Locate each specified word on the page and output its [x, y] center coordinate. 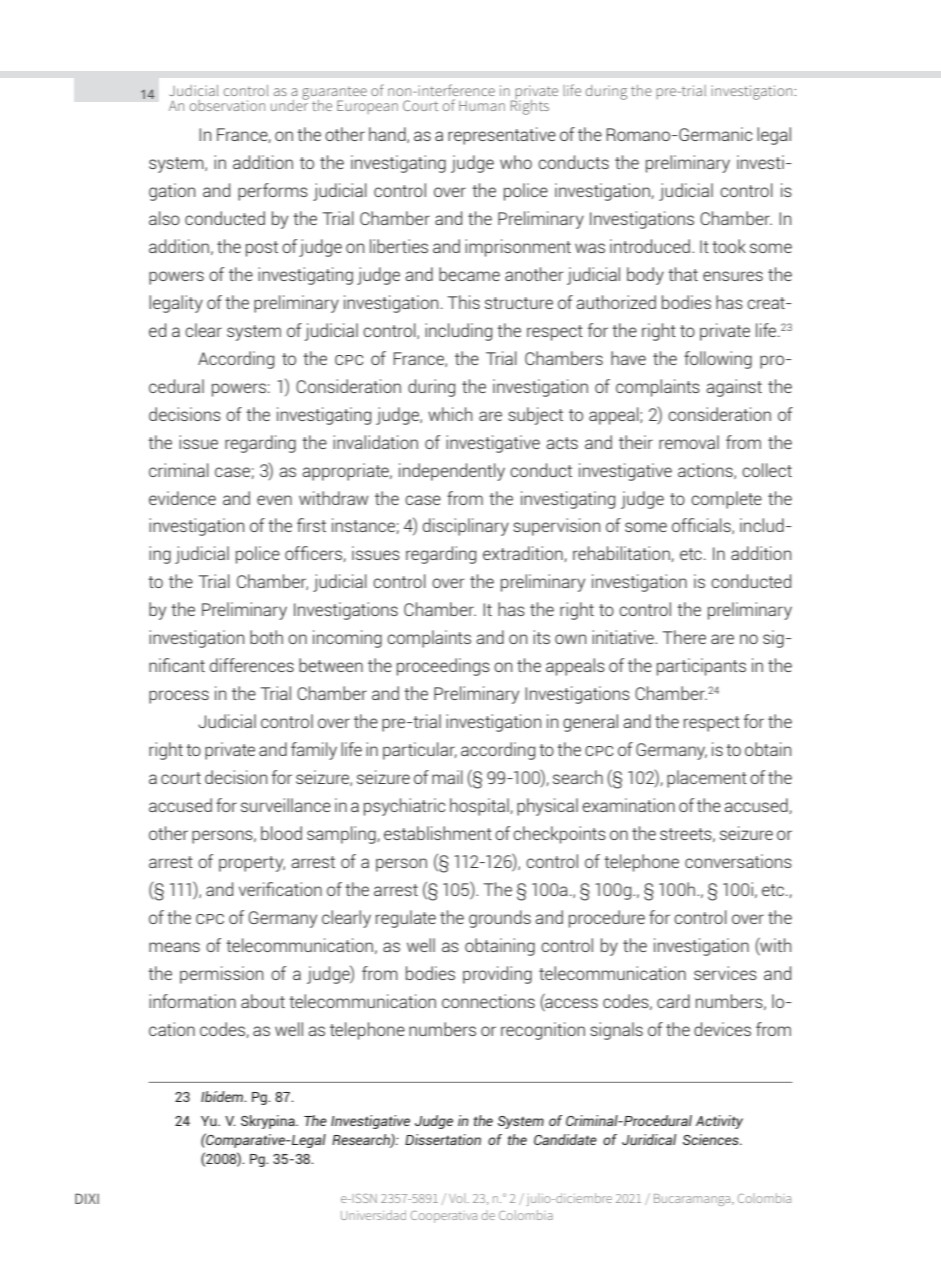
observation [227, 105]
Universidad [373, 1215]
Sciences [712, 1139]
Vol [458, 1198]
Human [482, 106]
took [729, 246]
